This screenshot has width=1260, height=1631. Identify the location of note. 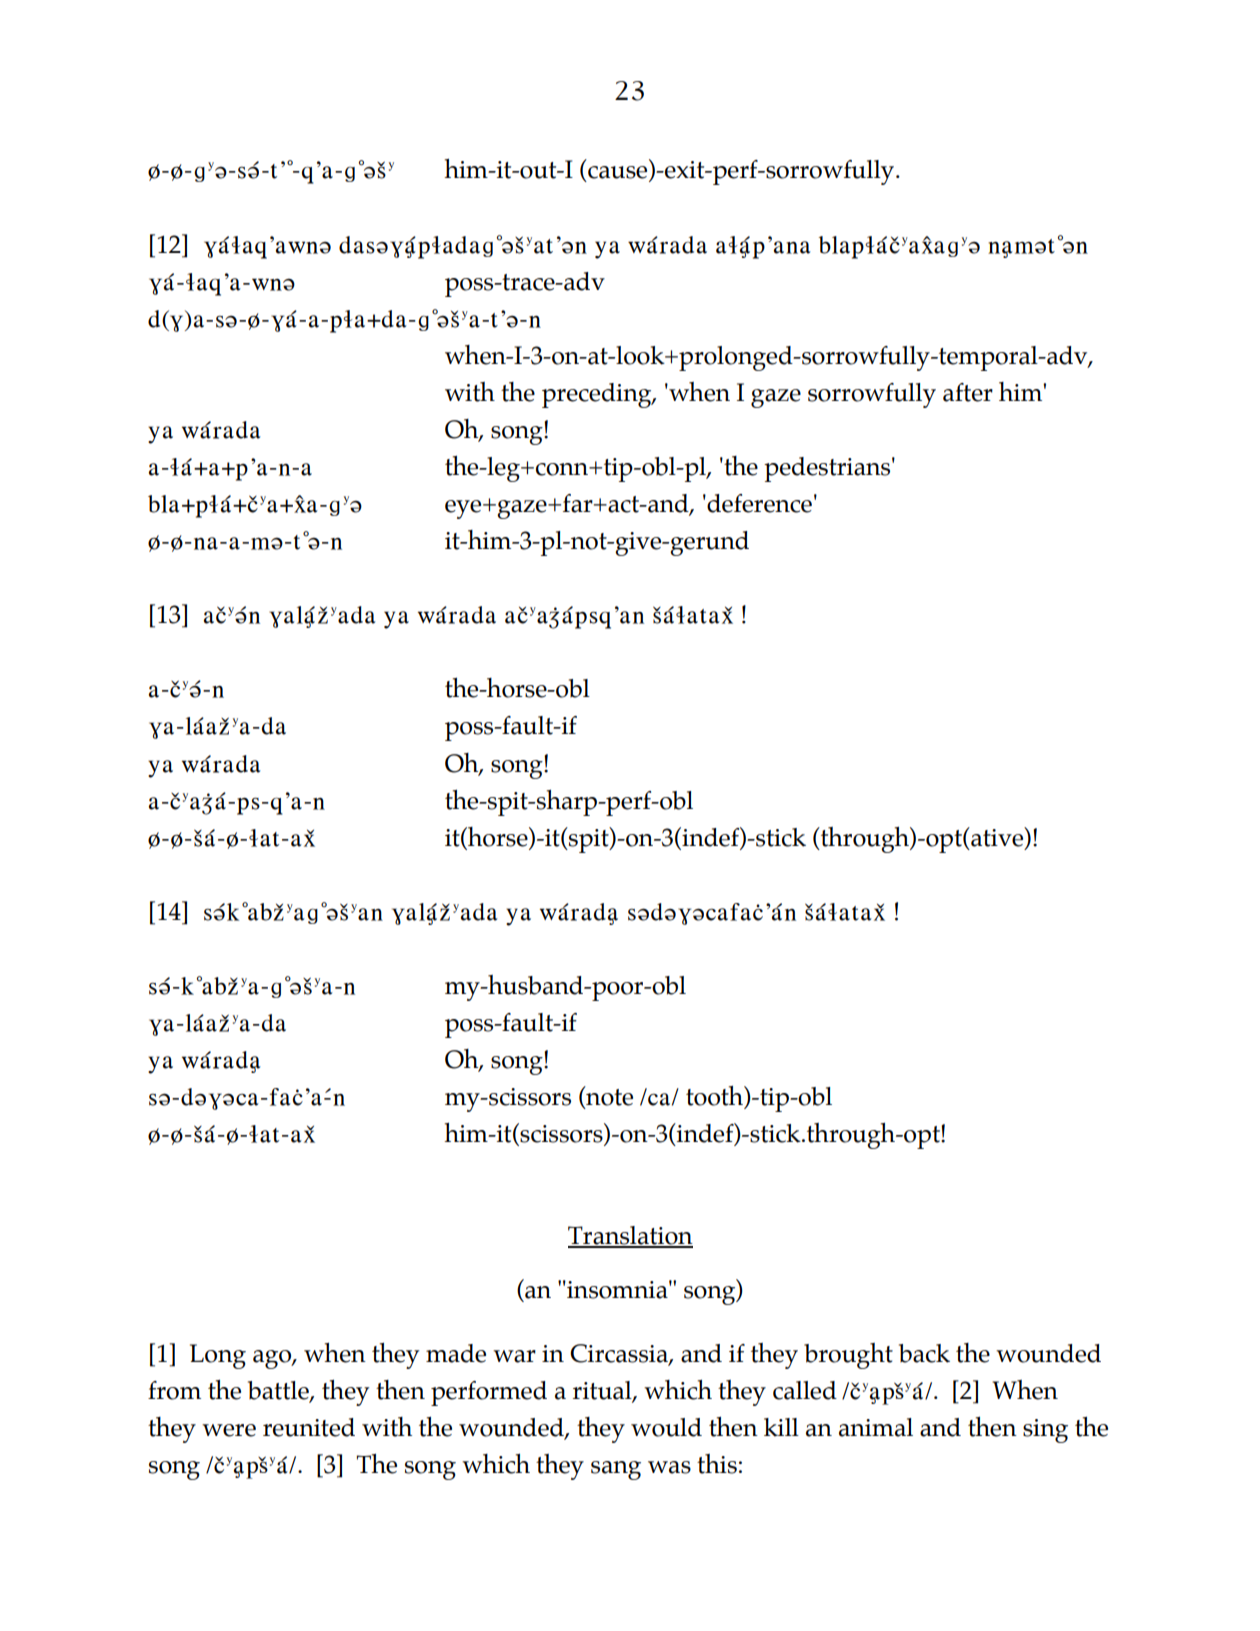
(608, 1097).
